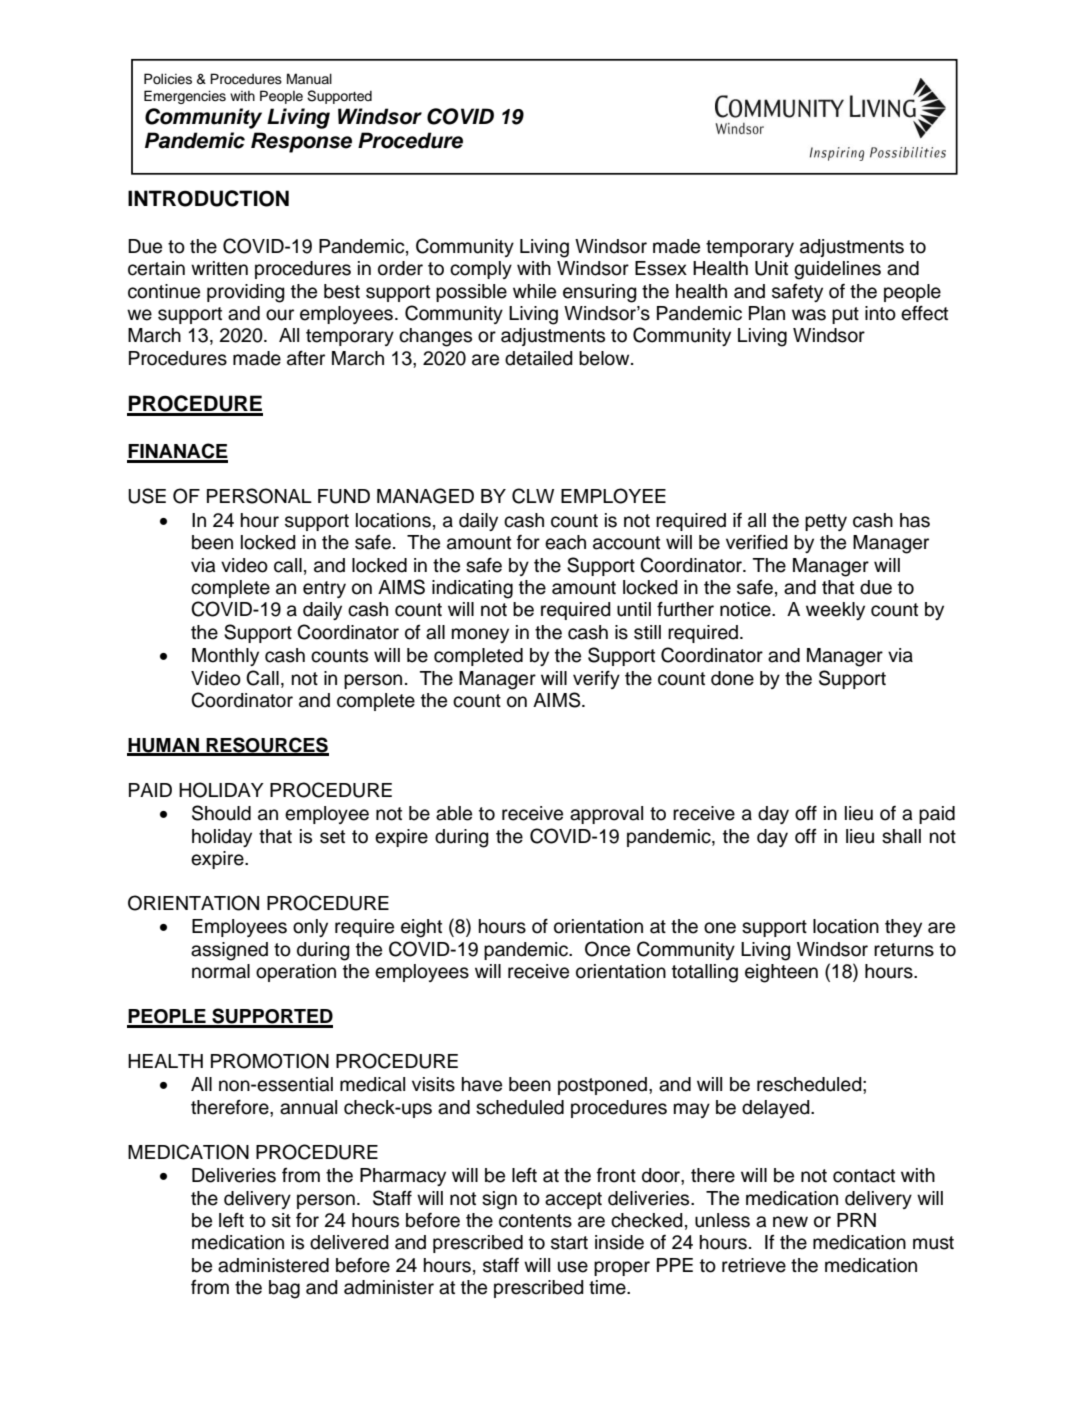 This document has height=1401, width=1083. Describe the element at coordinates (856, 1220) in the document. I see `PRN` at that location.
